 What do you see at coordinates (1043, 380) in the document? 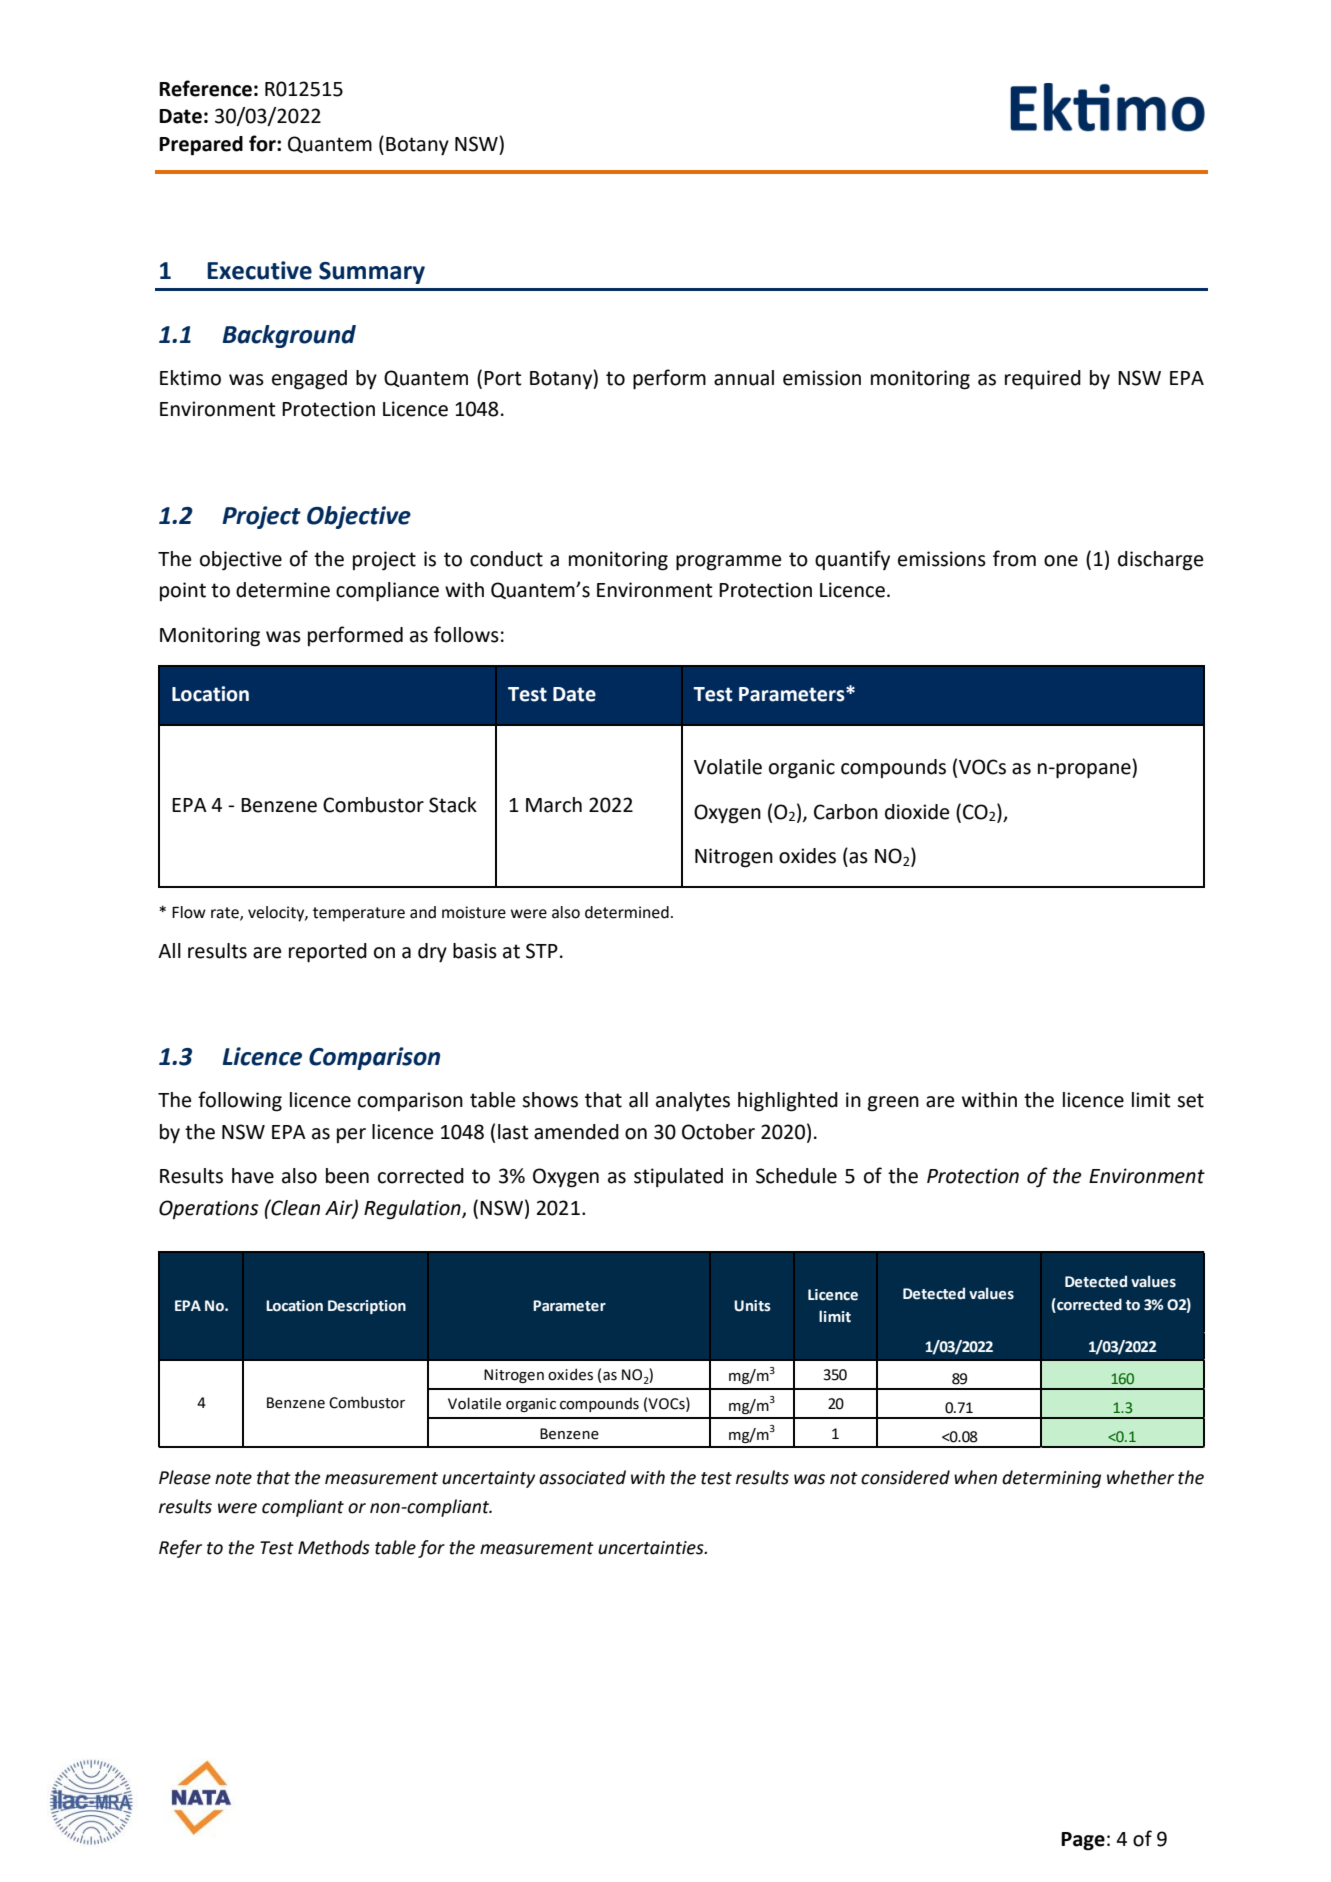
I see `required` at bounding box center [1043, 380].
